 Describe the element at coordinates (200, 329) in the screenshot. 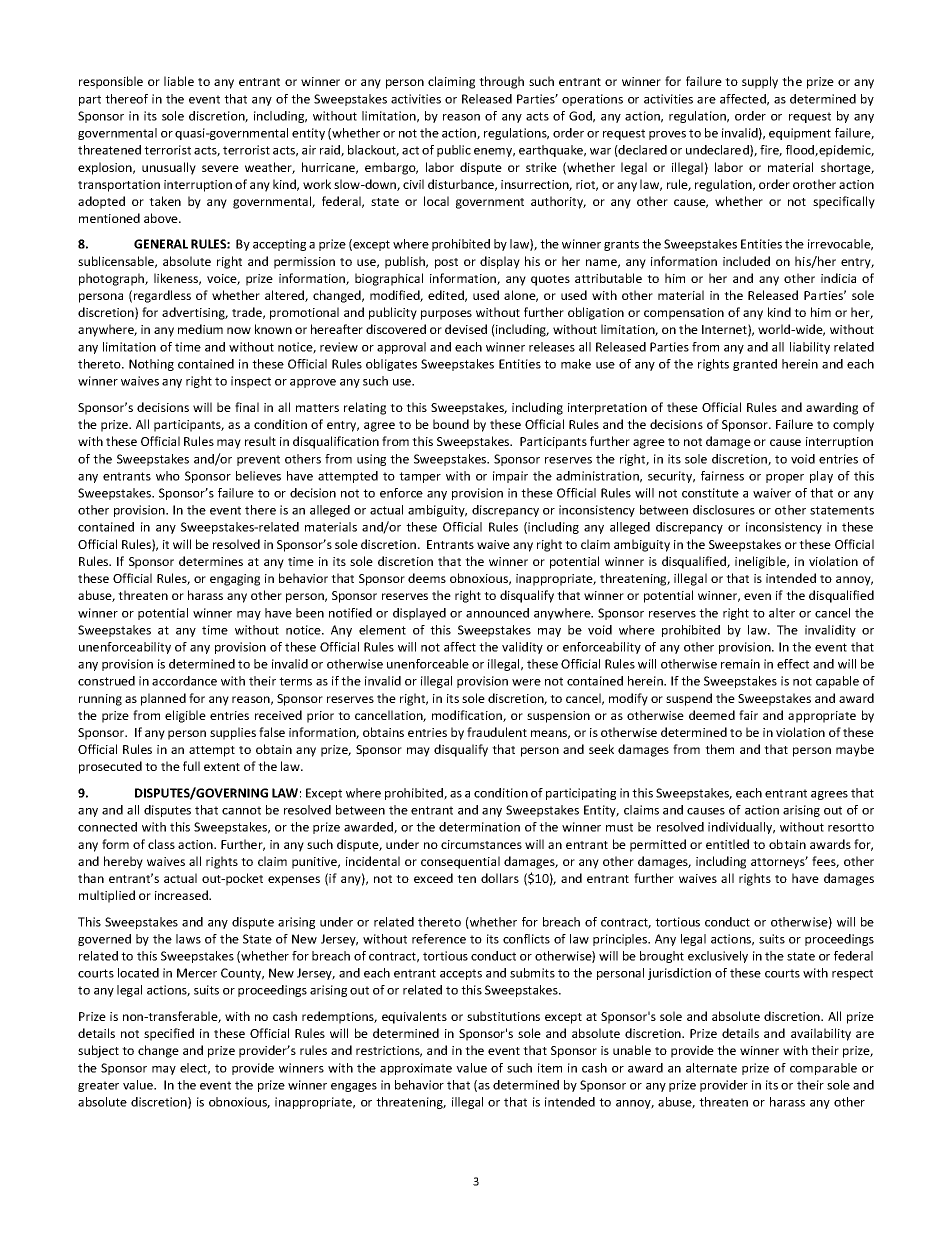

I see `medium` at that location.
